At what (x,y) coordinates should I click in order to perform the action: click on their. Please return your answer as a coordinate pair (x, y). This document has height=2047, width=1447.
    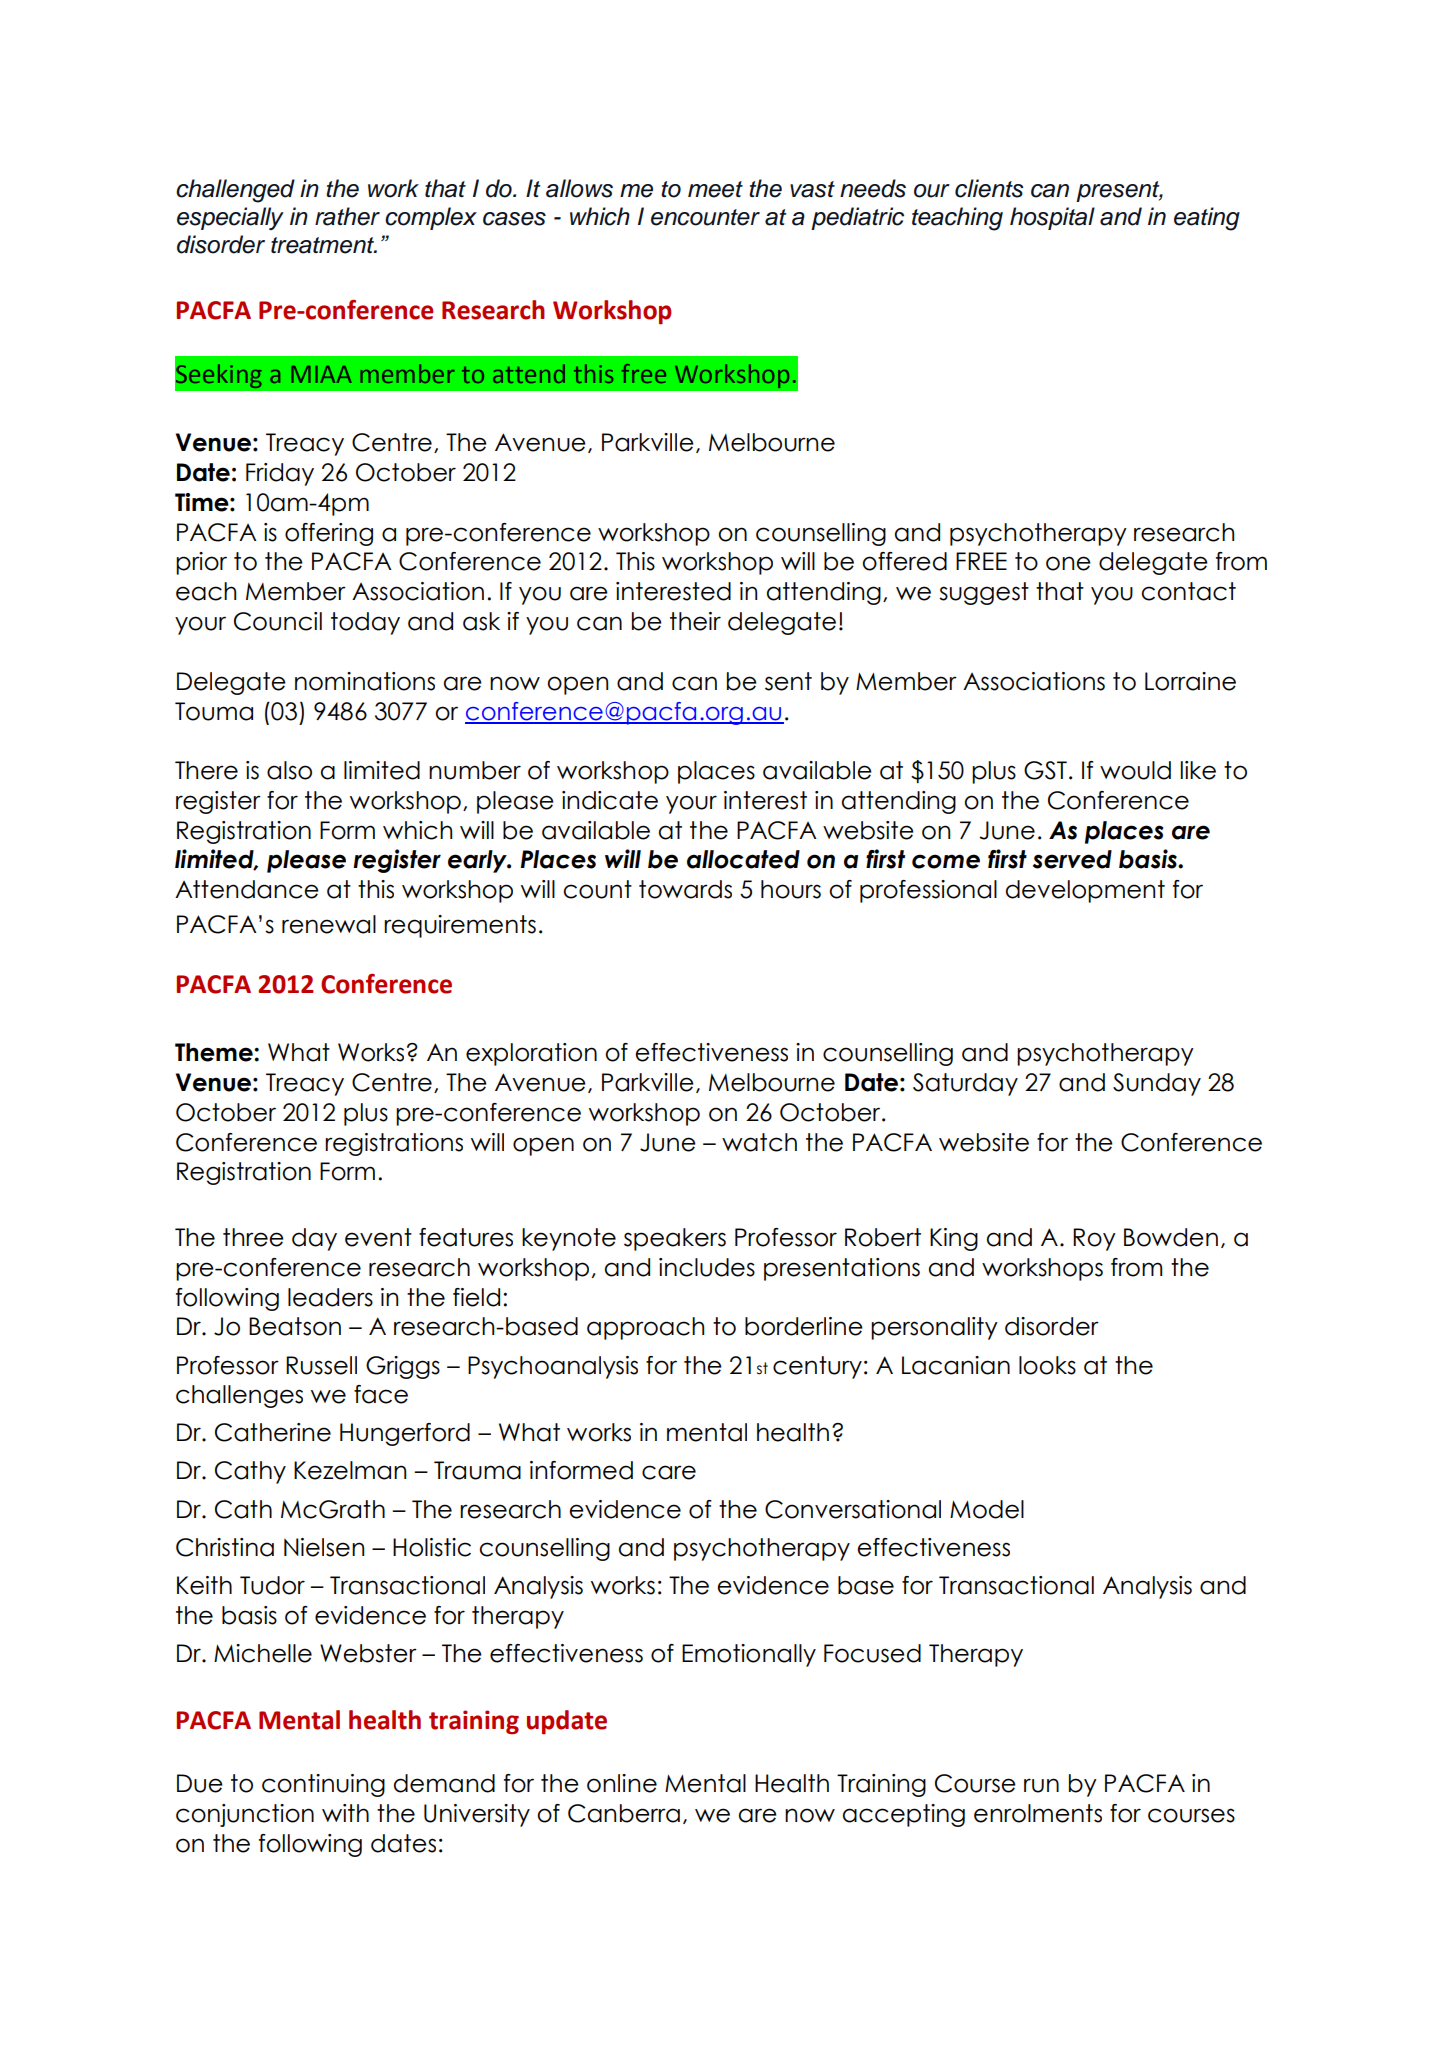
    Looking at the image, I should click on (695, 621).
